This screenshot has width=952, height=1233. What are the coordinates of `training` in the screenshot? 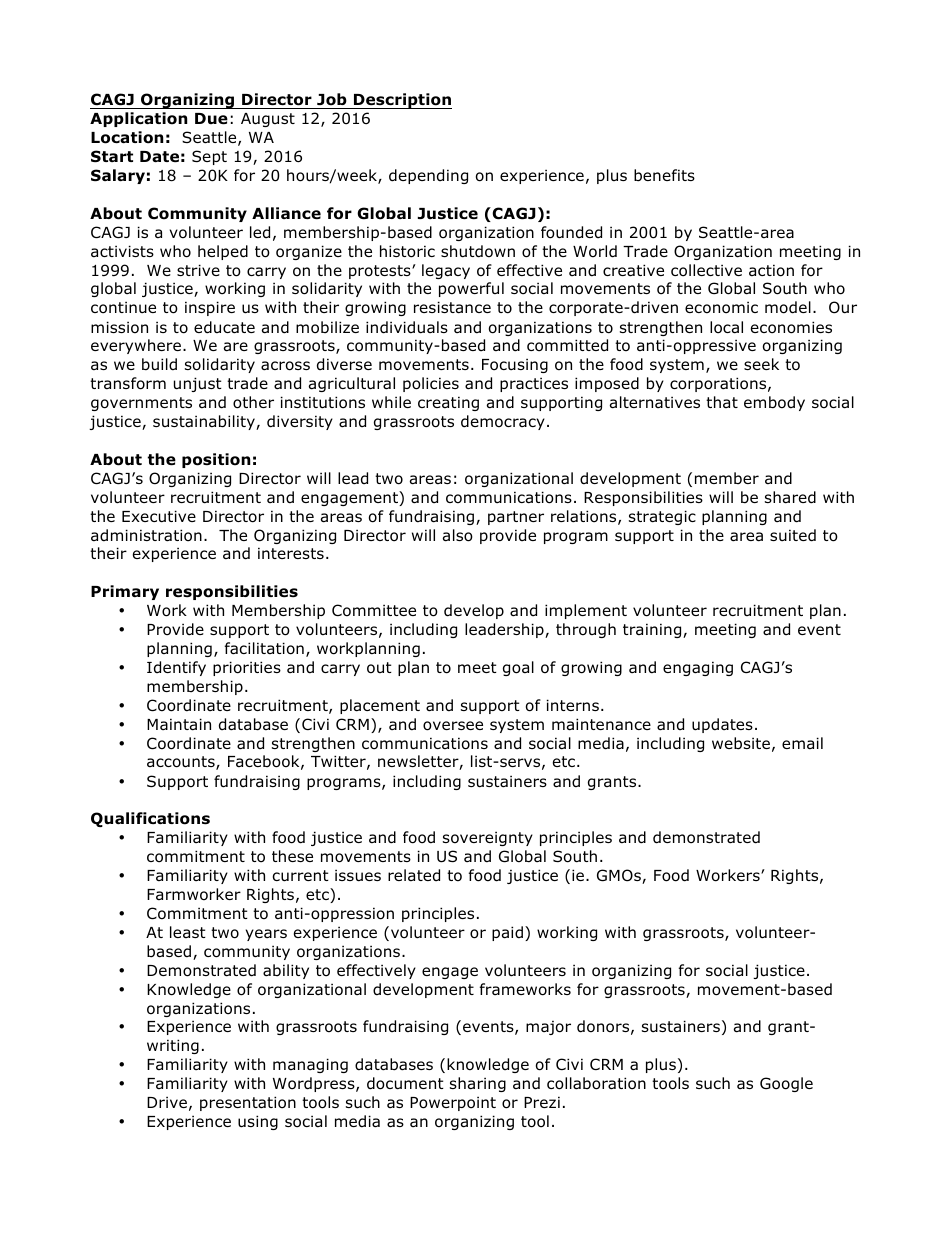 It's located at (653, 630).
